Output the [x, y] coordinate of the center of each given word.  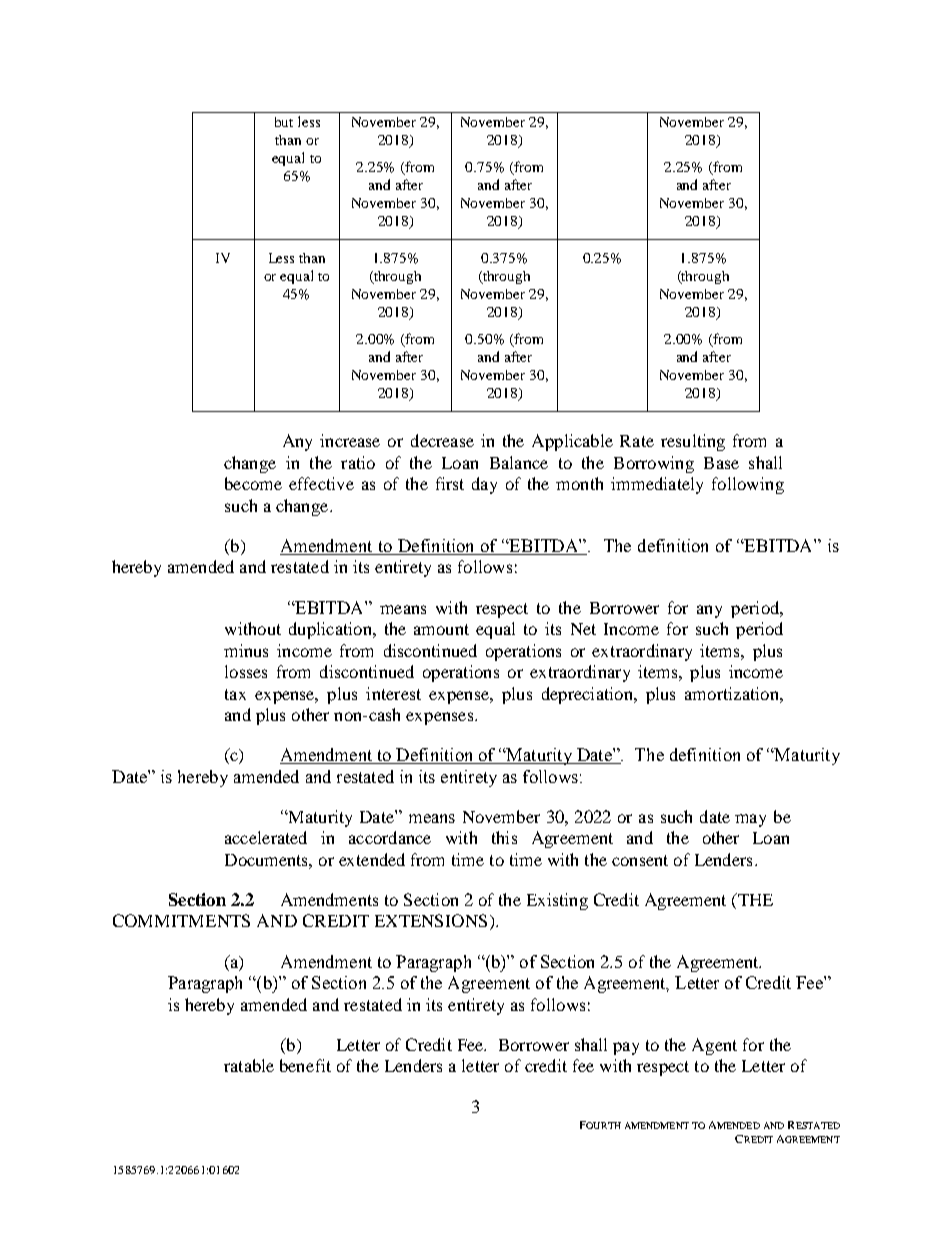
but [284, 122]
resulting [693, 442]
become [253, 483]
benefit [305, 1065]
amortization [733, 693]
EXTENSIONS [431, 920]
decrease [442, 440]
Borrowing [654, 464]
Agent [714, 1046]
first [450, 483]
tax [235, 694]
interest [393, 693]
